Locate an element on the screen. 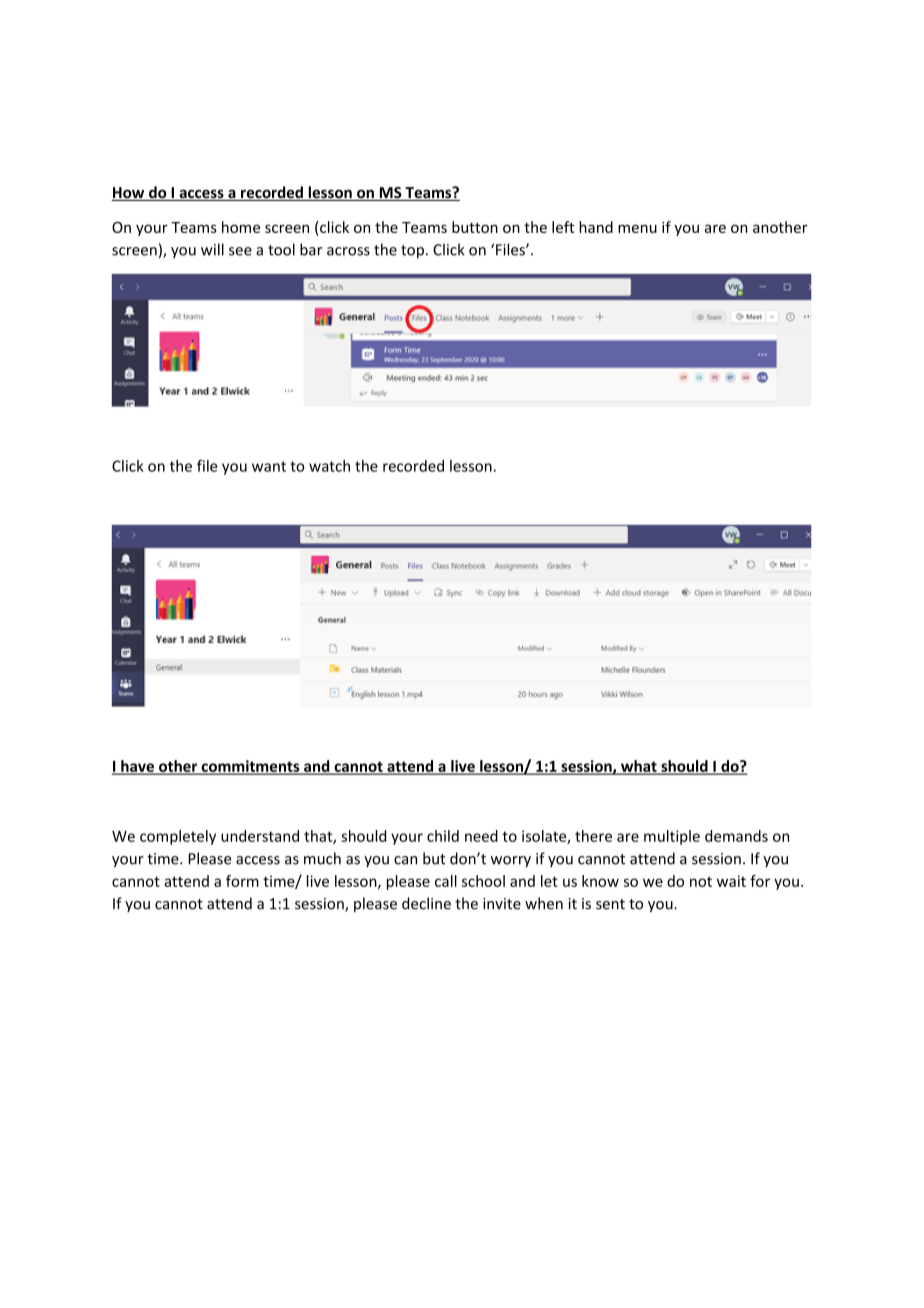 The height and width of the screenshot is (1308, 924). there is located at coordinates (593, 836).
